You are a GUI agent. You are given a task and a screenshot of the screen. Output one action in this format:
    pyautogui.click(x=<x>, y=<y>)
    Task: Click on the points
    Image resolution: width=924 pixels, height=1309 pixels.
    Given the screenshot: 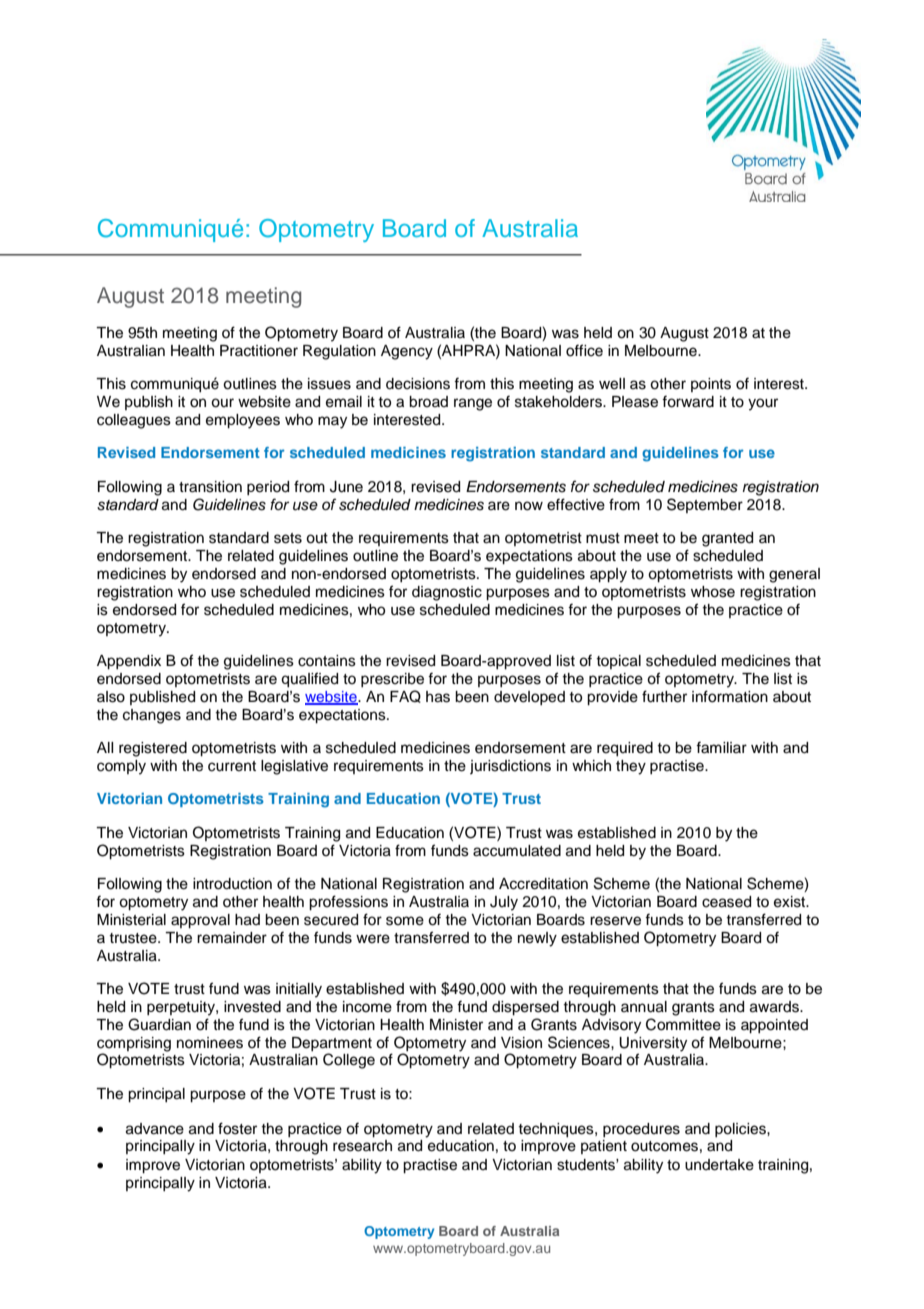 What is the action you would take?
    pyautogui.click(x=711, y=385)
